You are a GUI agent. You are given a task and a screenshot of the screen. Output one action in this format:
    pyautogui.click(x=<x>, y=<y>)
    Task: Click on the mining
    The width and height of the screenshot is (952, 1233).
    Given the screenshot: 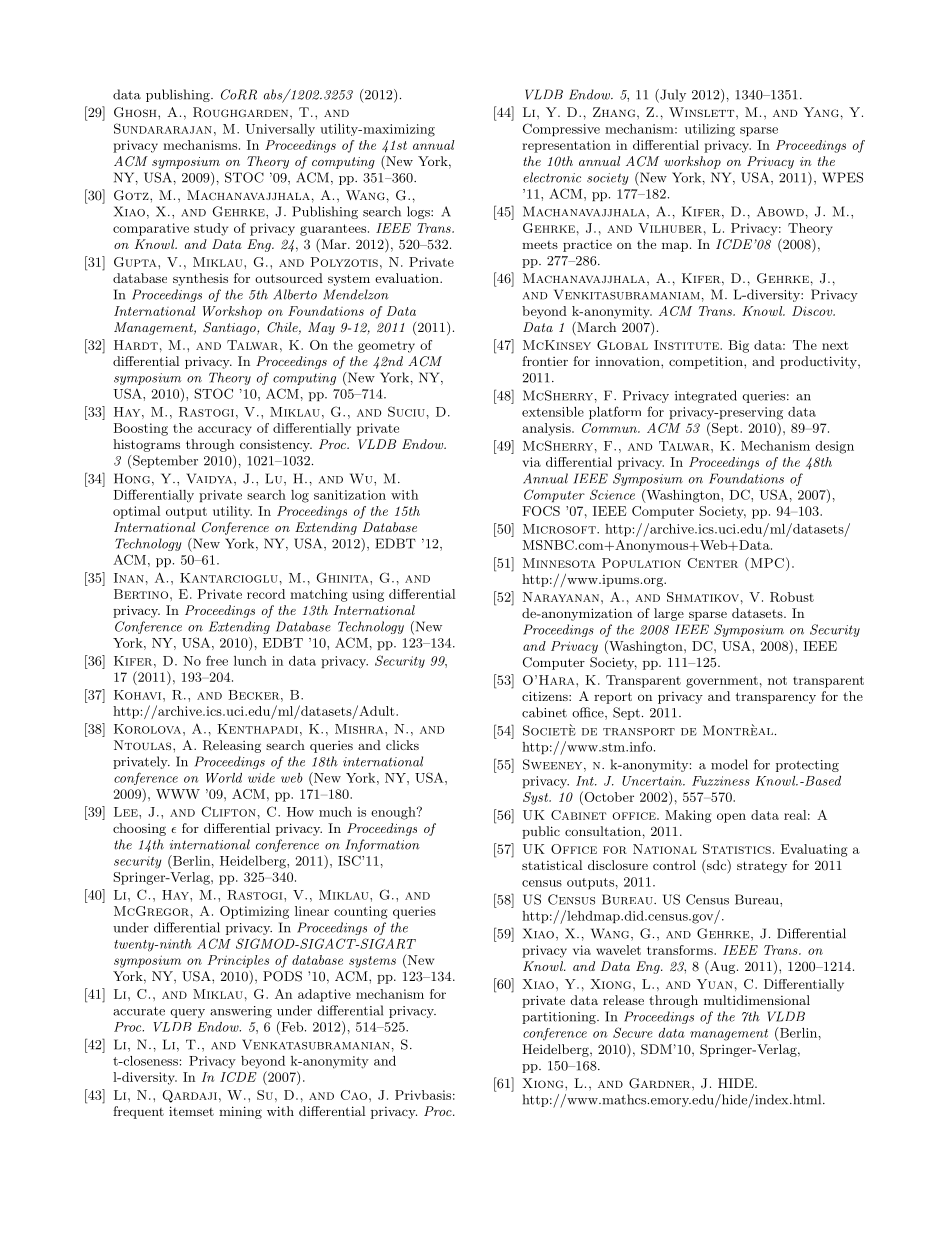 What is the action you would take?
    pyautogui.click(x=240, y=1112)
